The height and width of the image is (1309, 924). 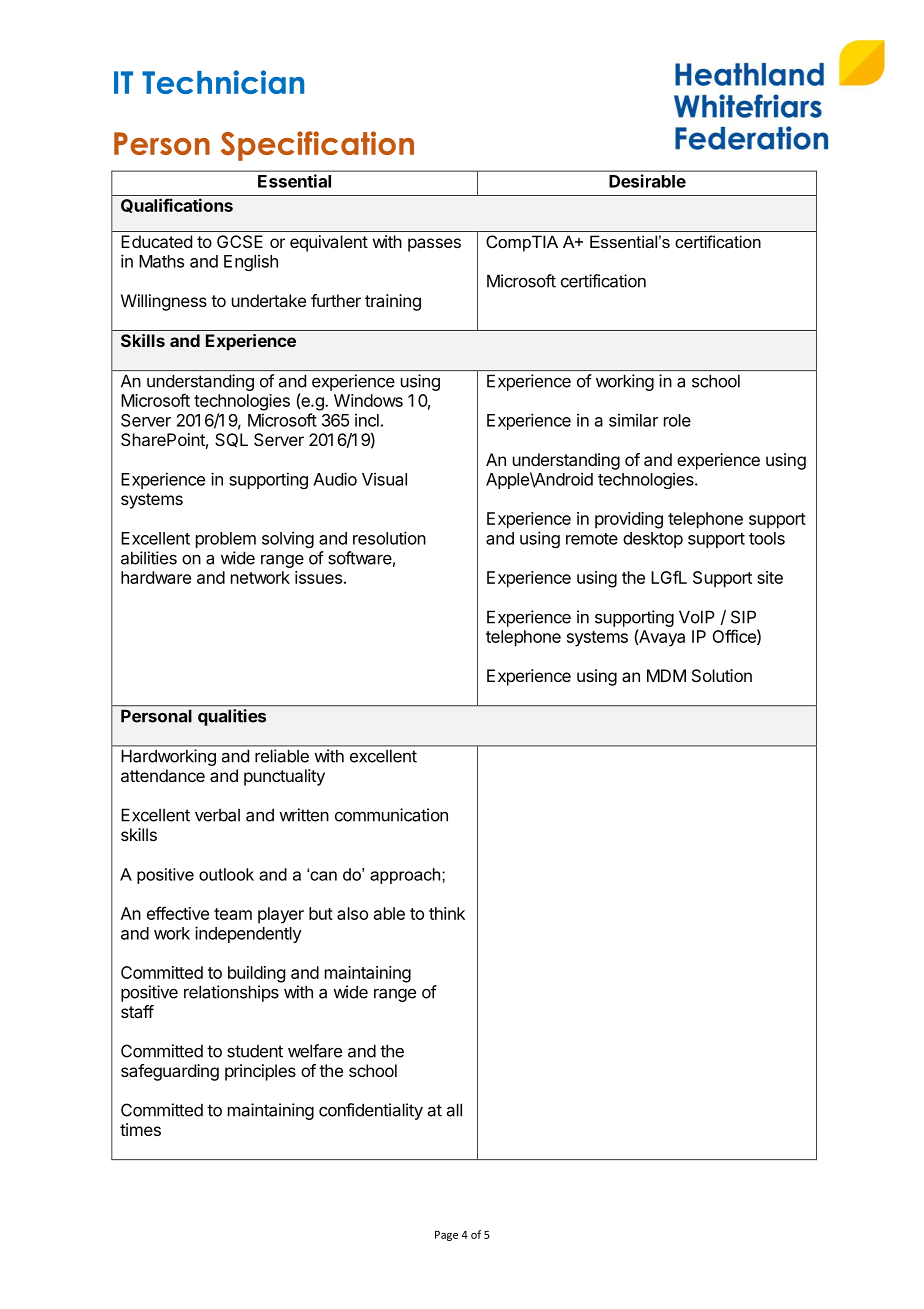 I want to click on all, so click(x=454, y=1110).
